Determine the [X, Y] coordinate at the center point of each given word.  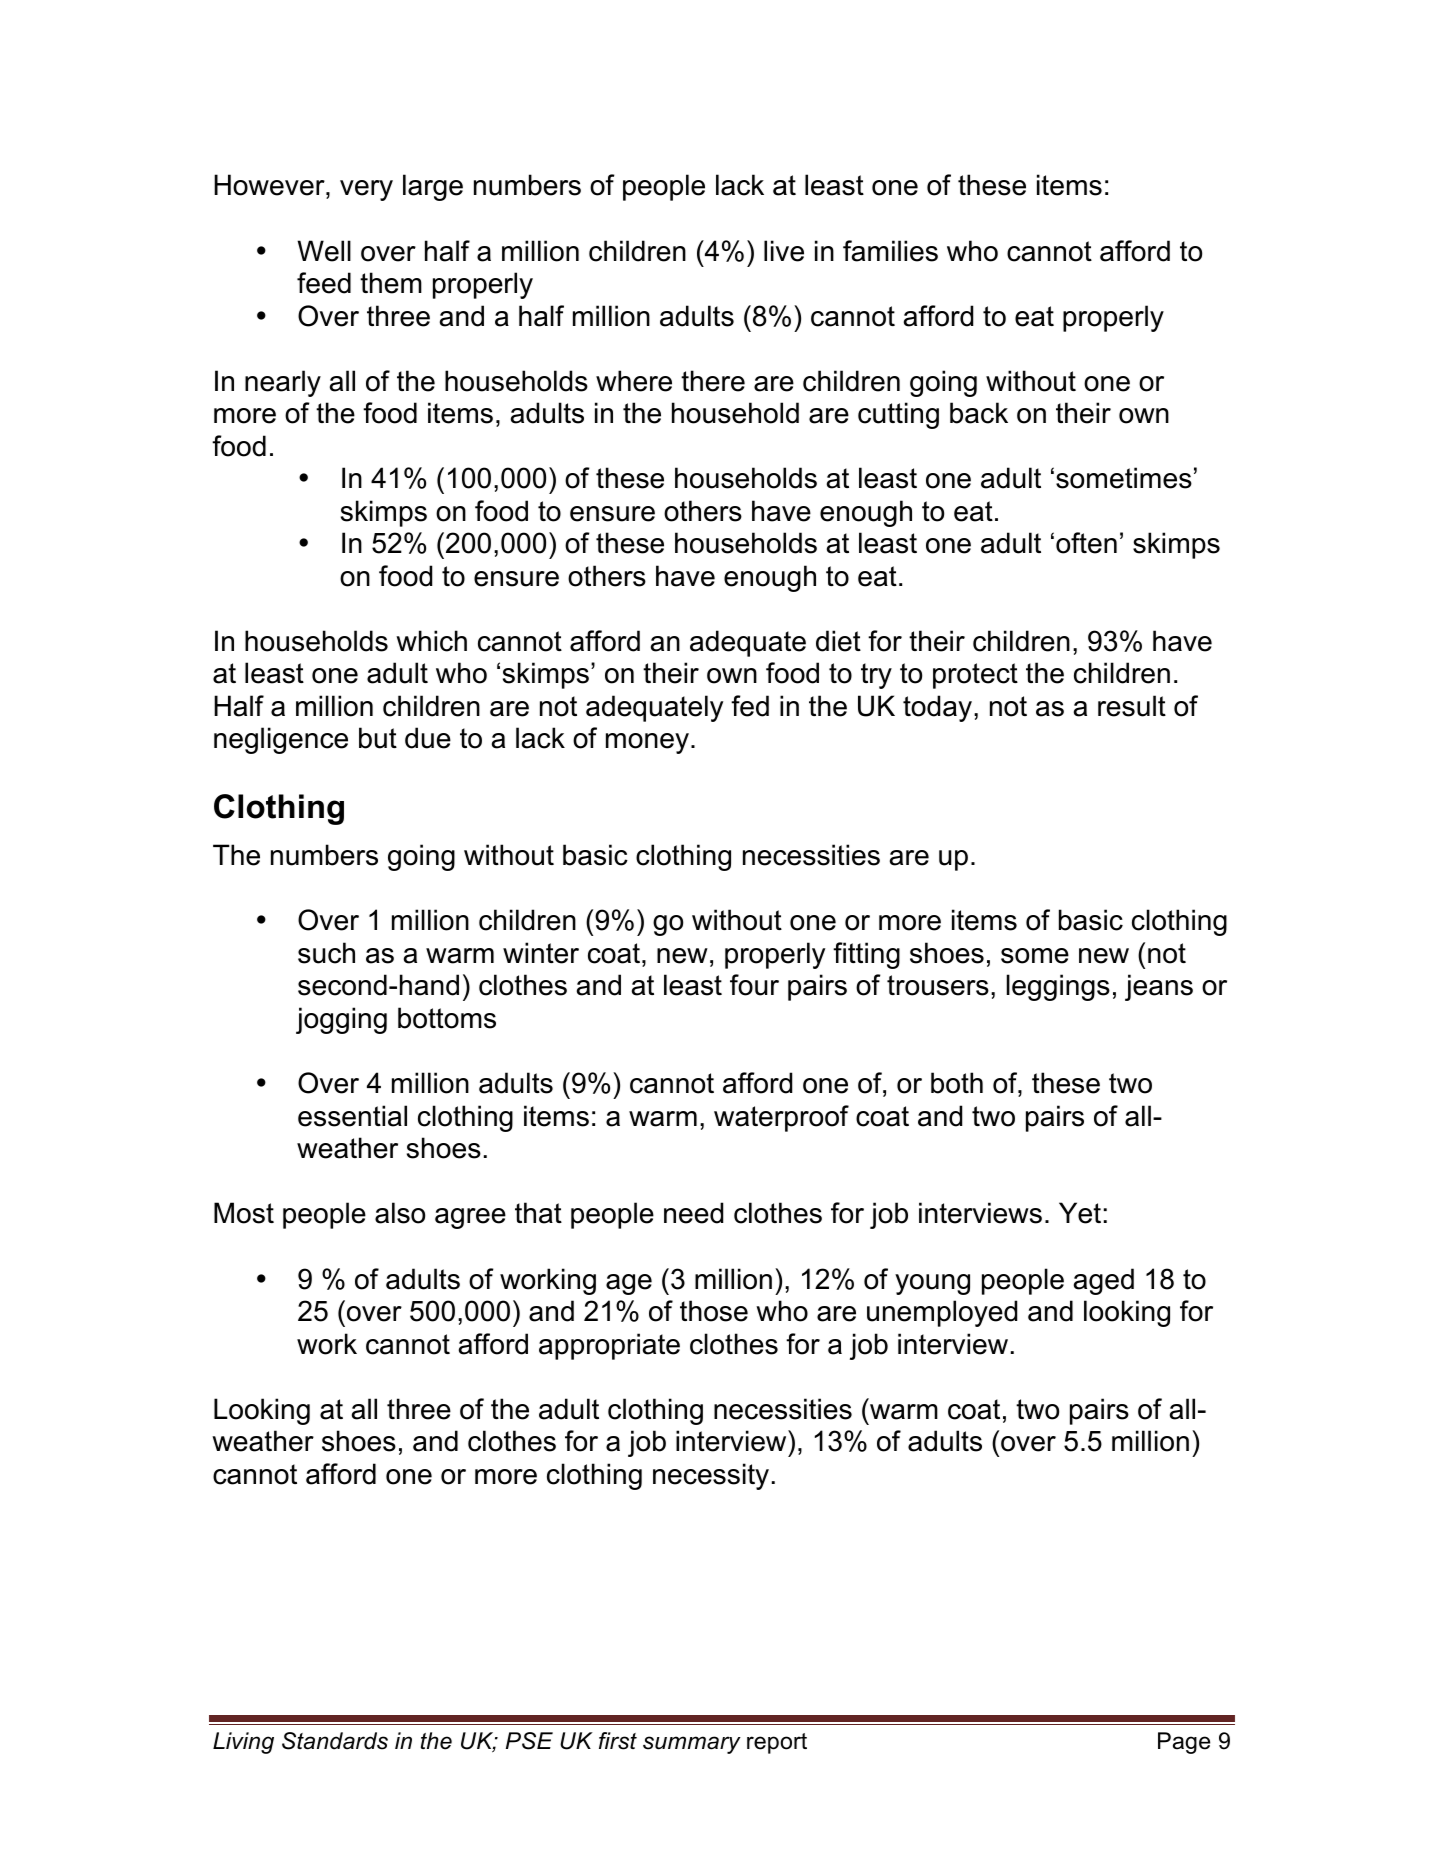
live [784, 251]
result [1132, 706]
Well [324, 251]
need [693, 1213]
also [400, 1213]
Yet [1080, 1213]
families [890, 251]
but [378, 738]
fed [750, 706]
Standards [335, 1741]
